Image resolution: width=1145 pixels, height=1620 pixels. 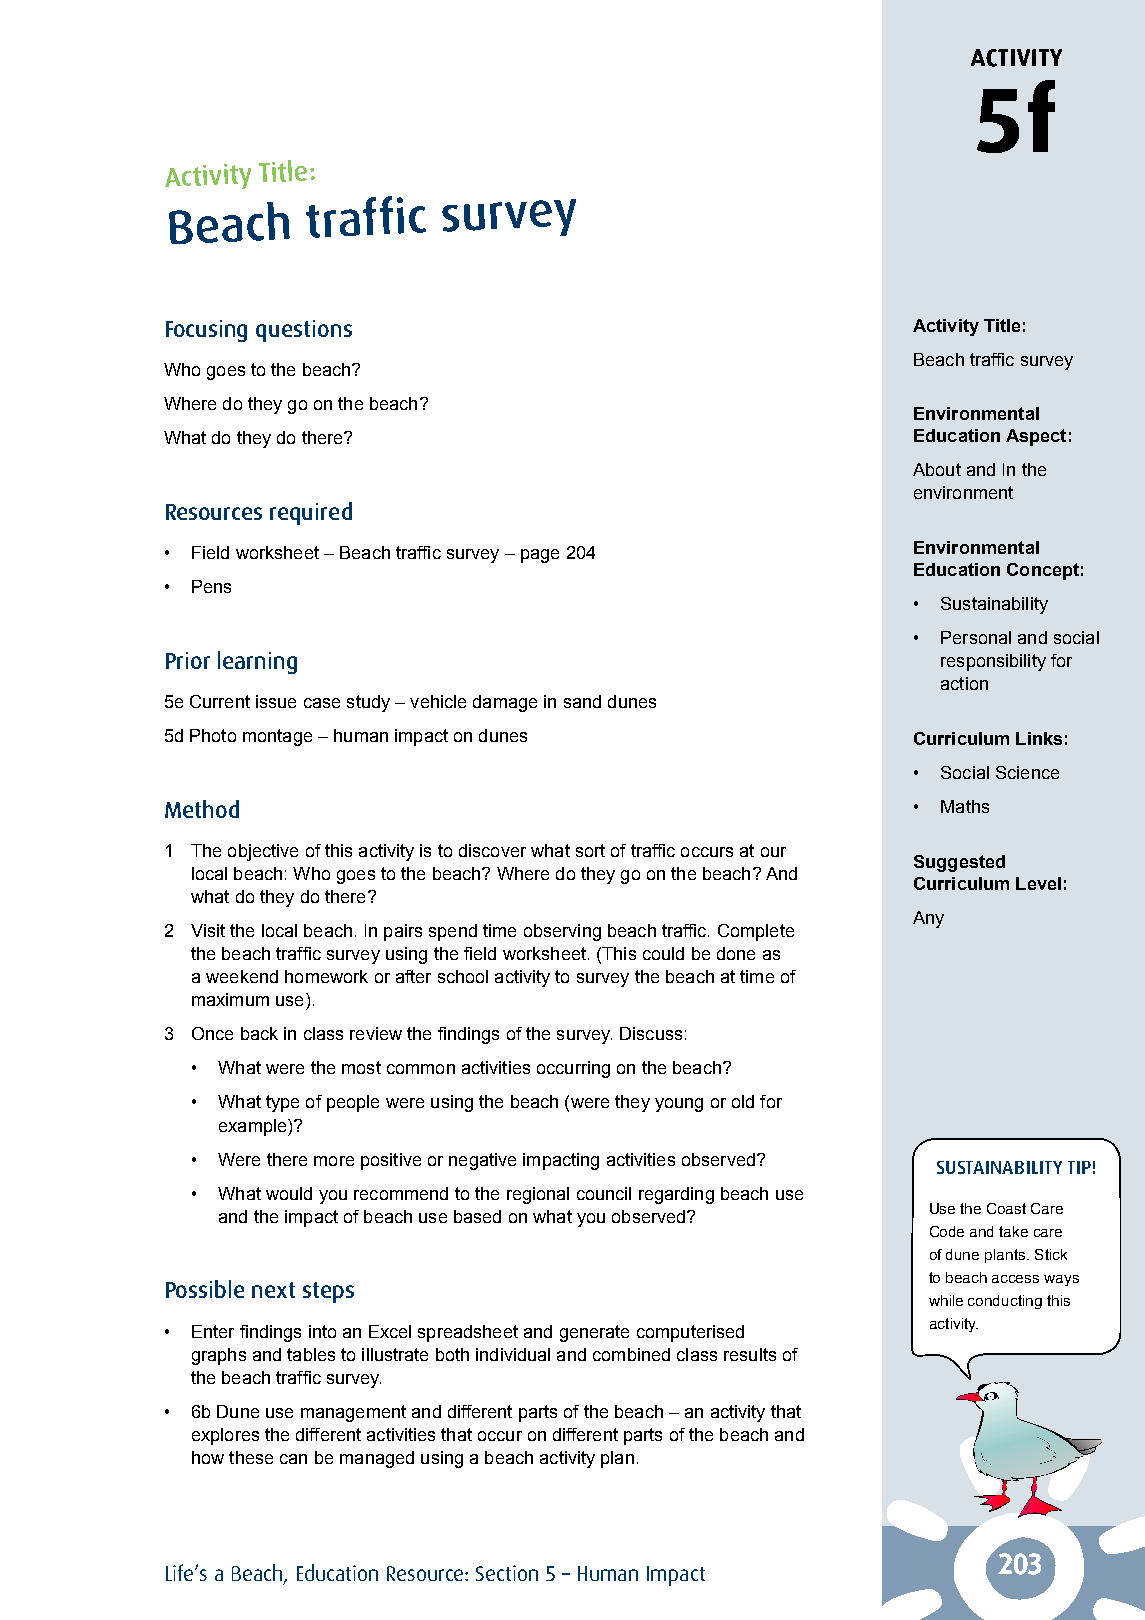 I want to click on Coast, so click(x=1006, y=1208).
